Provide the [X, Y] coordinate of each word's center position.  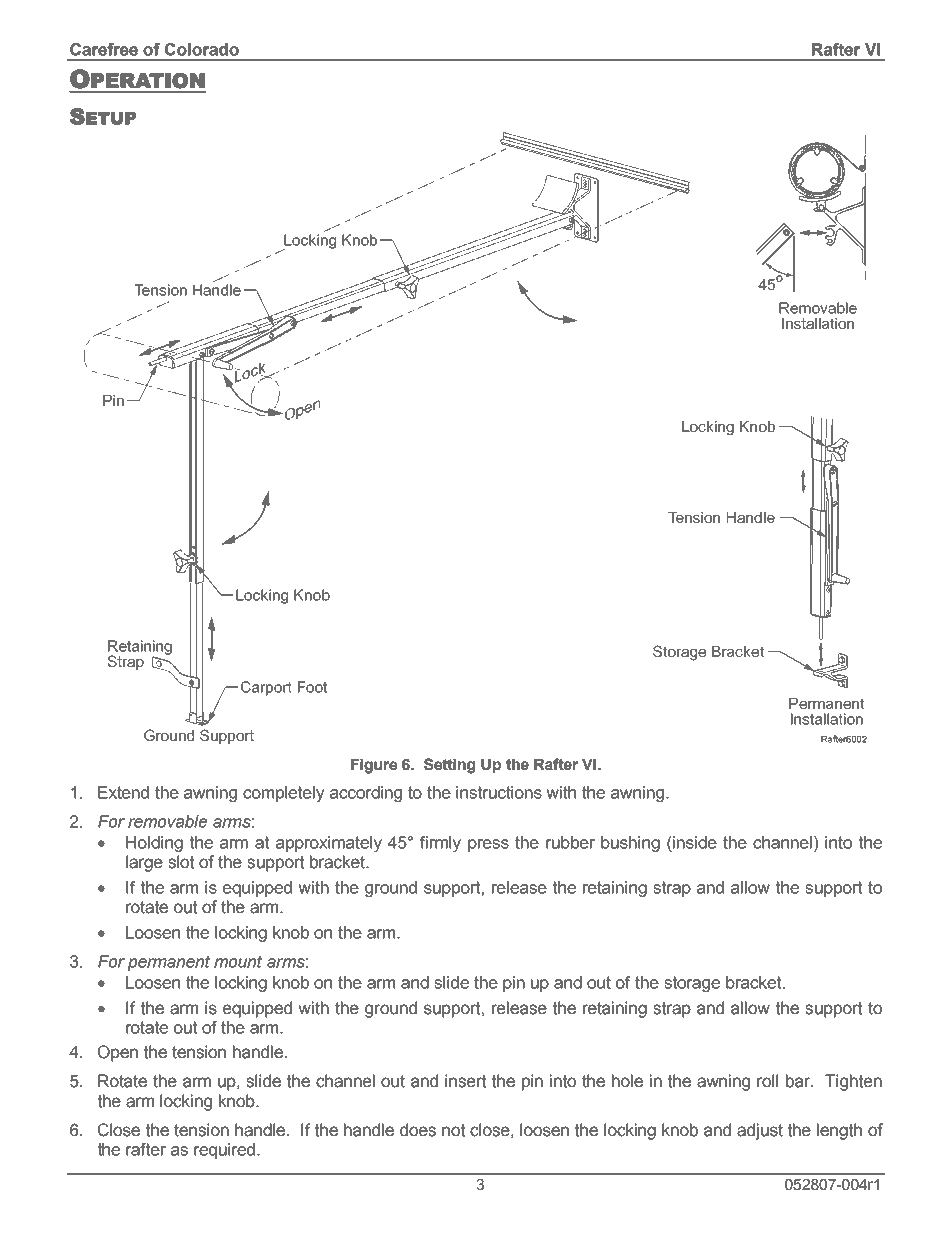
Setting [449, 766]
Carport [266, 688]
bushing [630, 844]
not [453, 1130]
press [488, 845]
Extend [123, 792]
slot [181, 862]
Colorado [202, 49]
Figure [374, 766]
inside [694, 842]
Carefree [104, 49]
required [224, 1151]
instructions [499, 792]
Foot [312, 687]
